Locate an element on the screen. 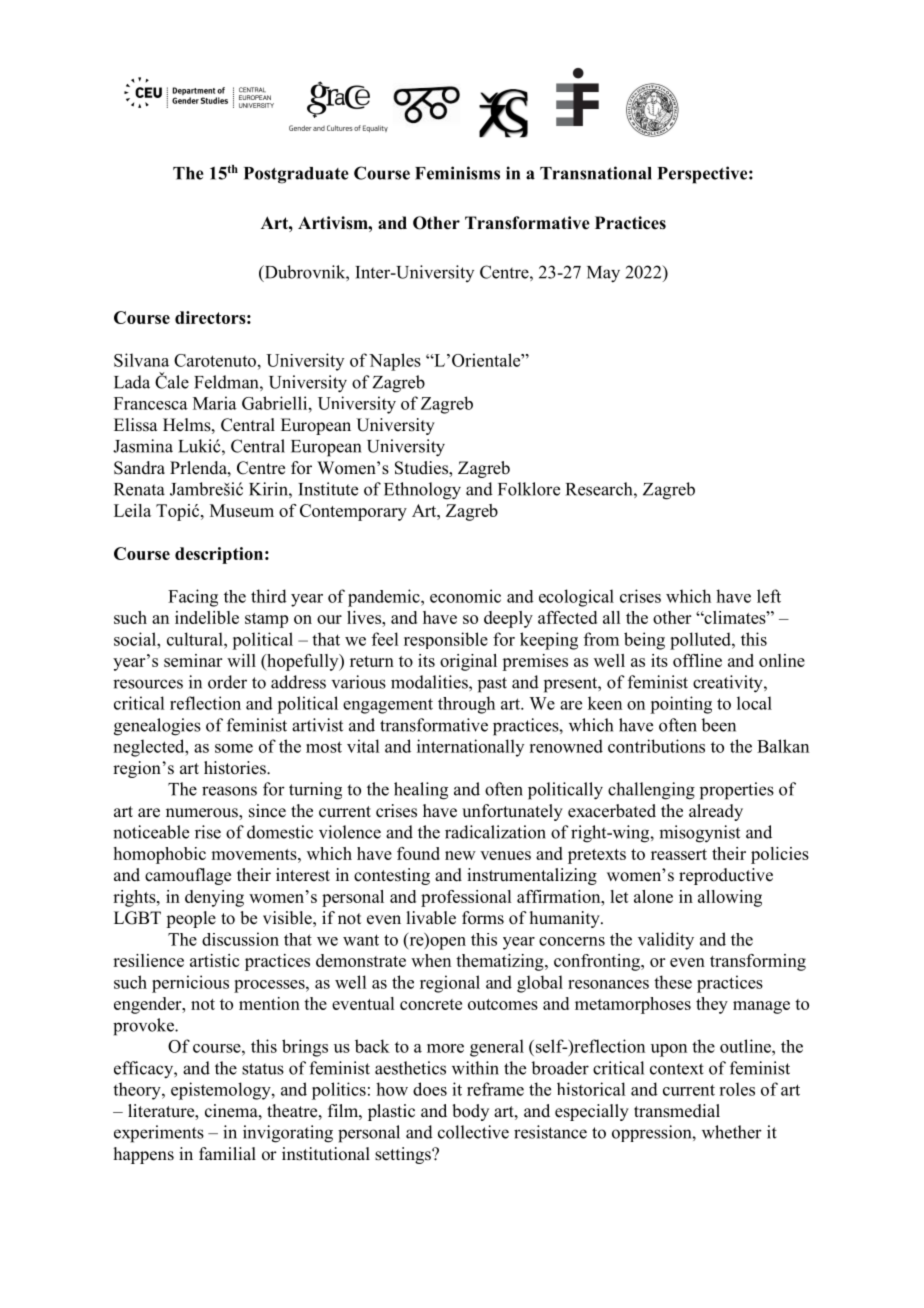 This screenshot has height=1308, width=924. Postgraduate is located at coordinates (296, 175).
